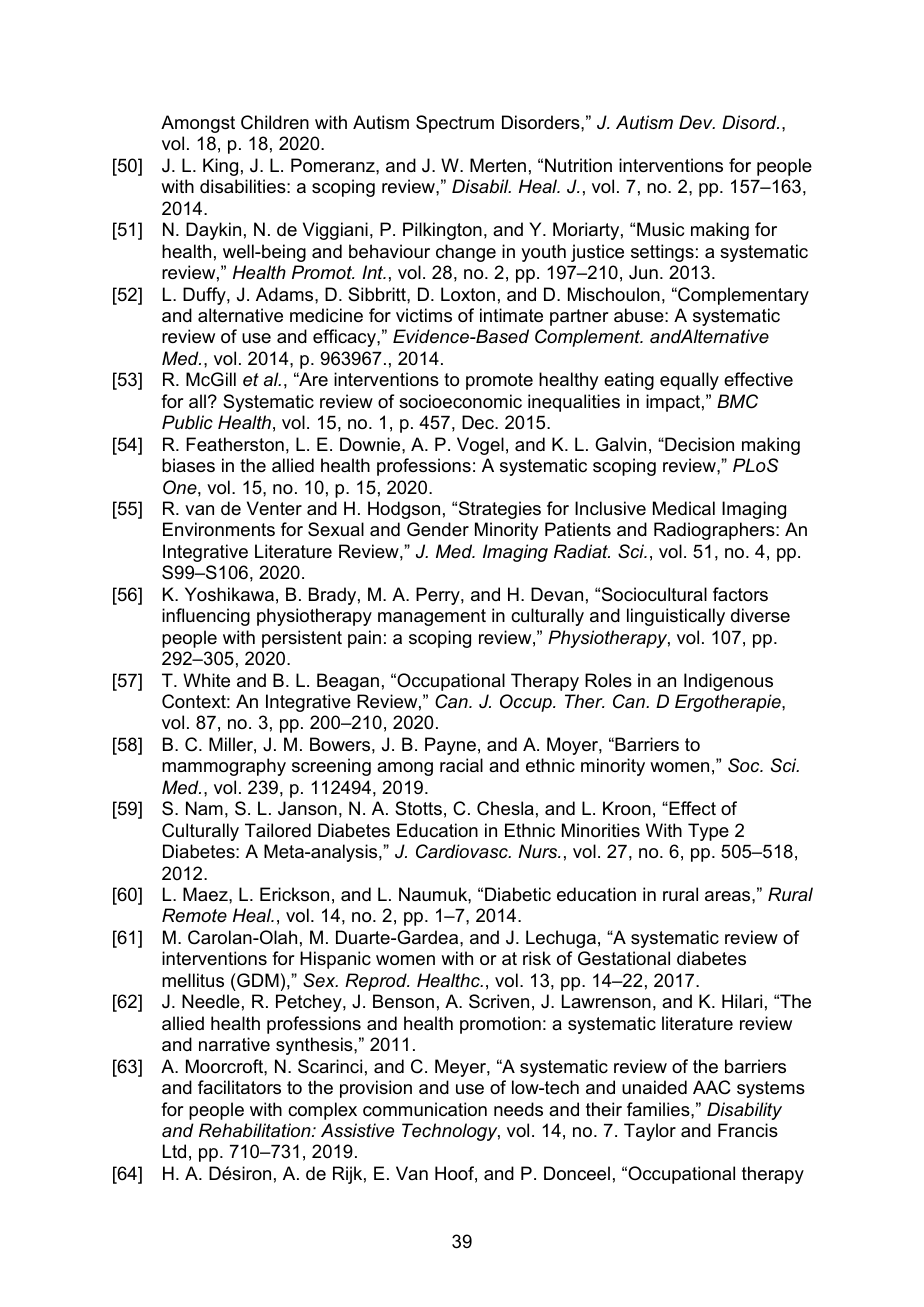 The image size is (924, 1307). What do you see at coordinates (712, 1087) in the screenshot?
I see `AAC` at bounding box center [712, 1087].
